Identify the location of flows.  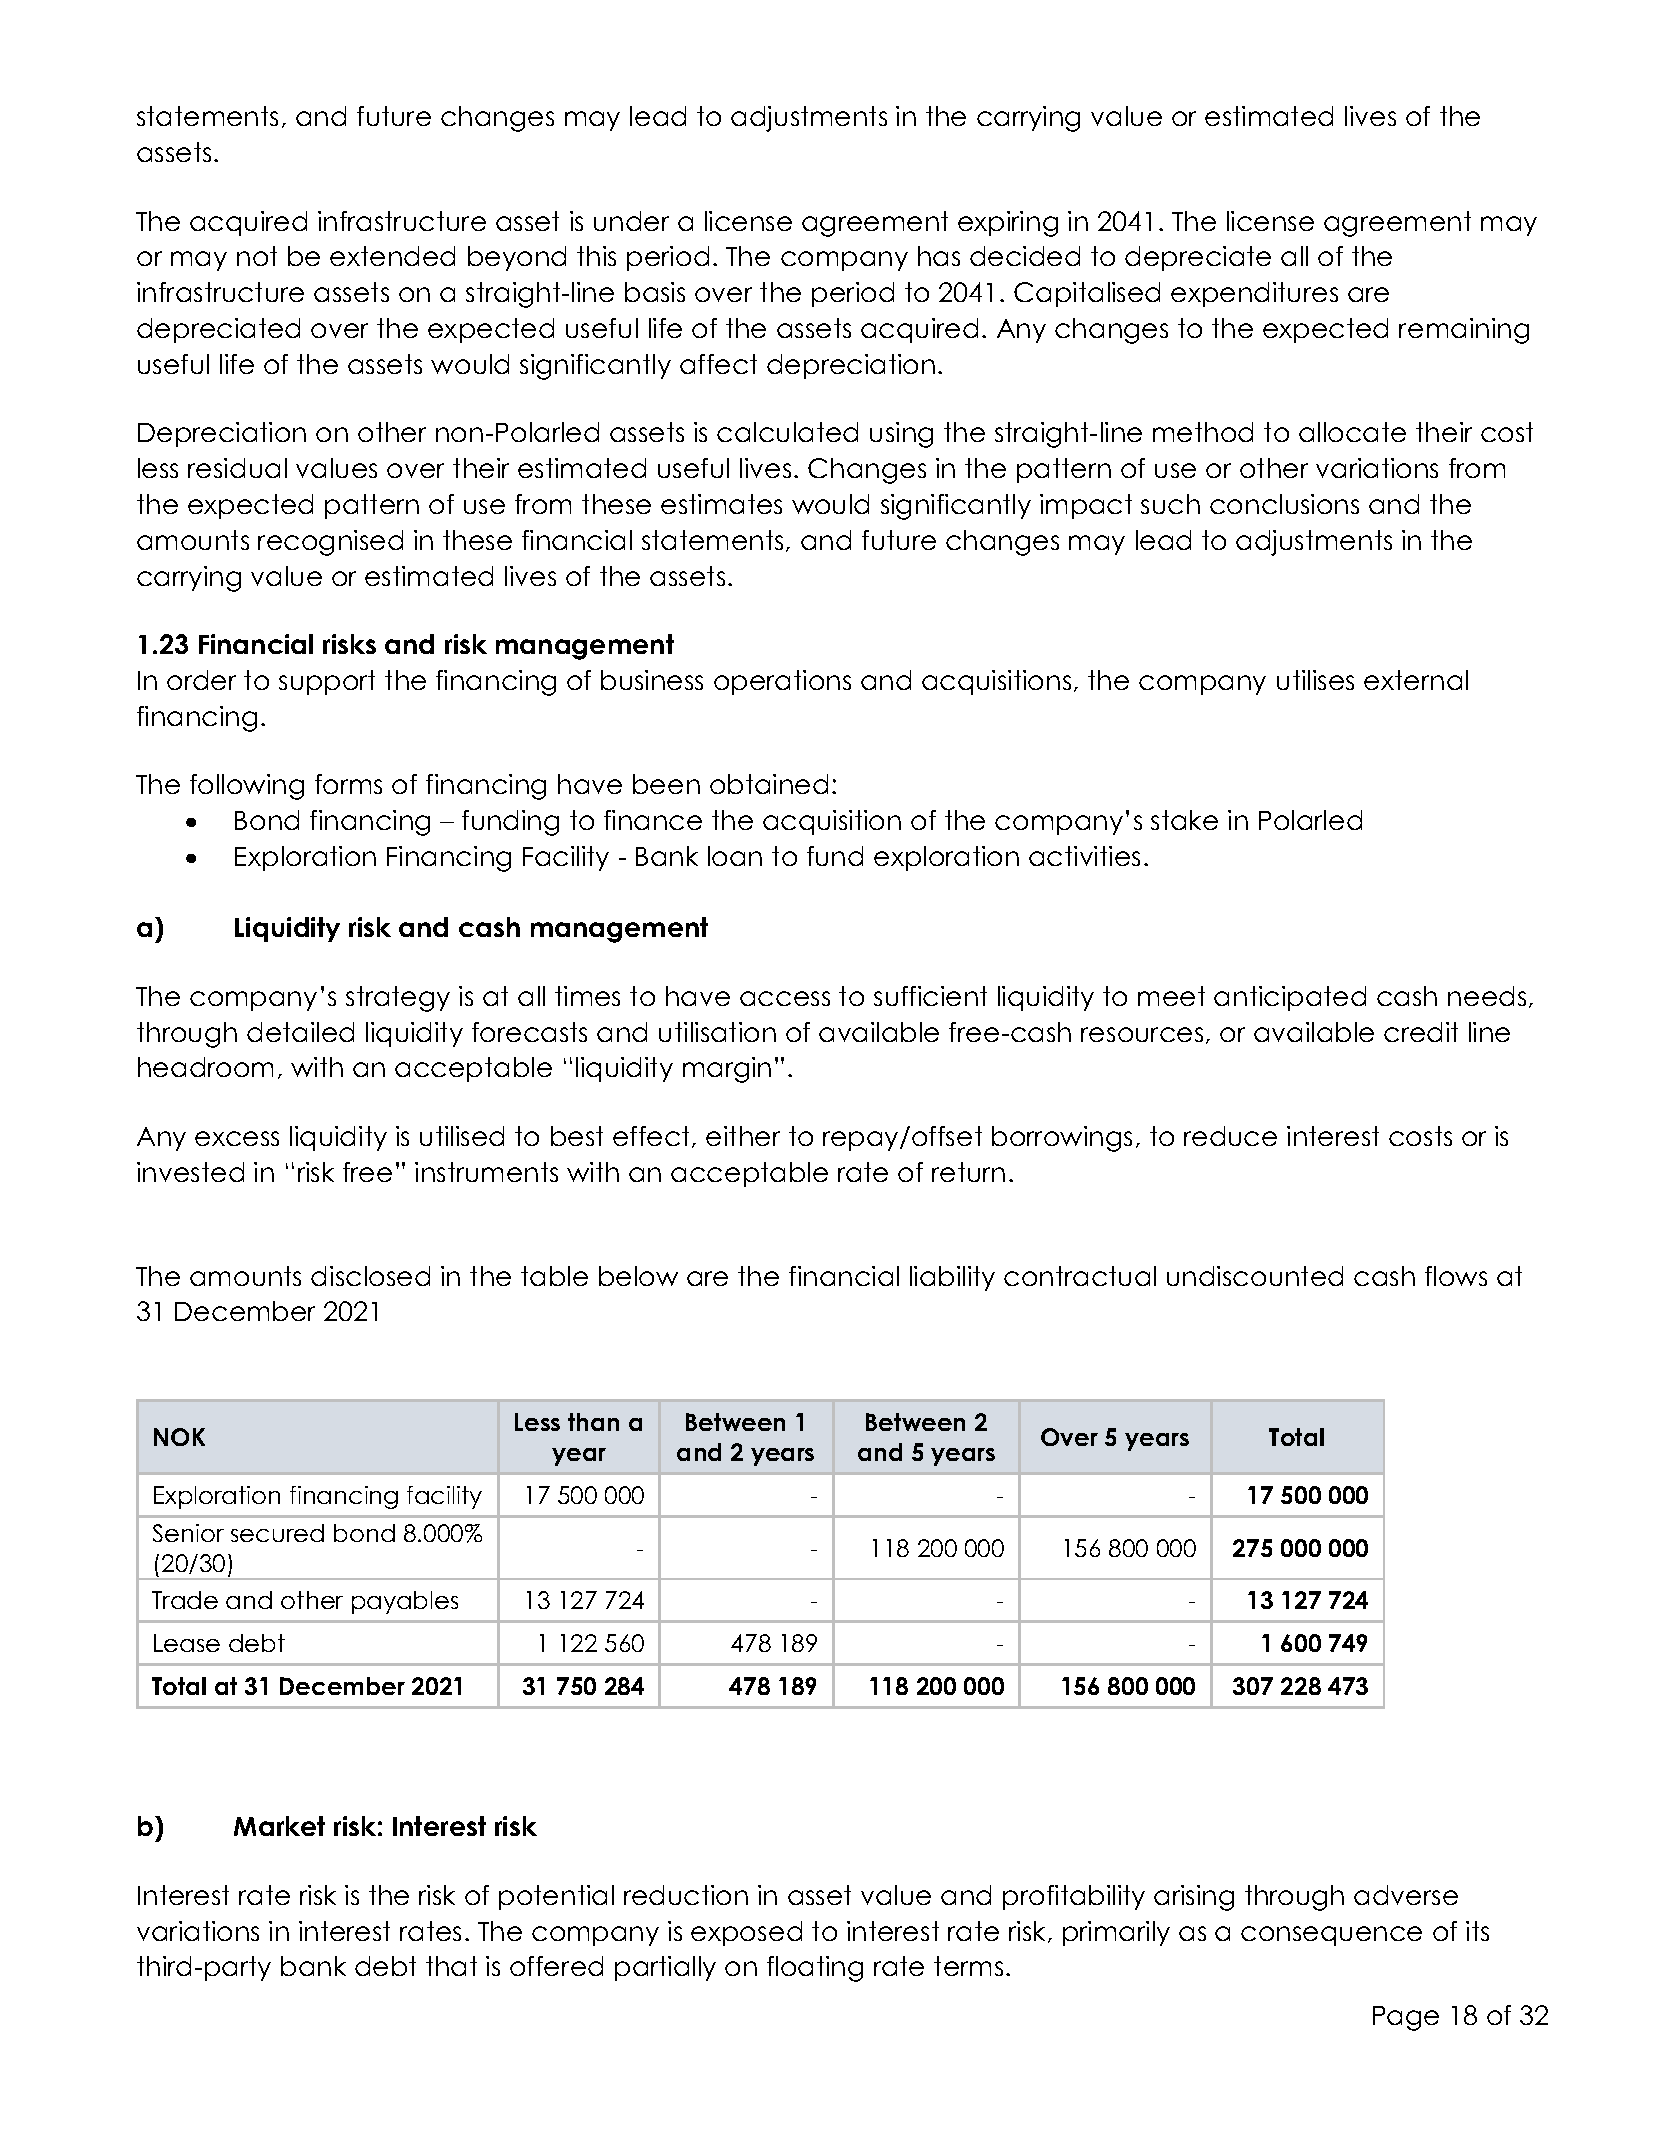
(1456, 1276).
